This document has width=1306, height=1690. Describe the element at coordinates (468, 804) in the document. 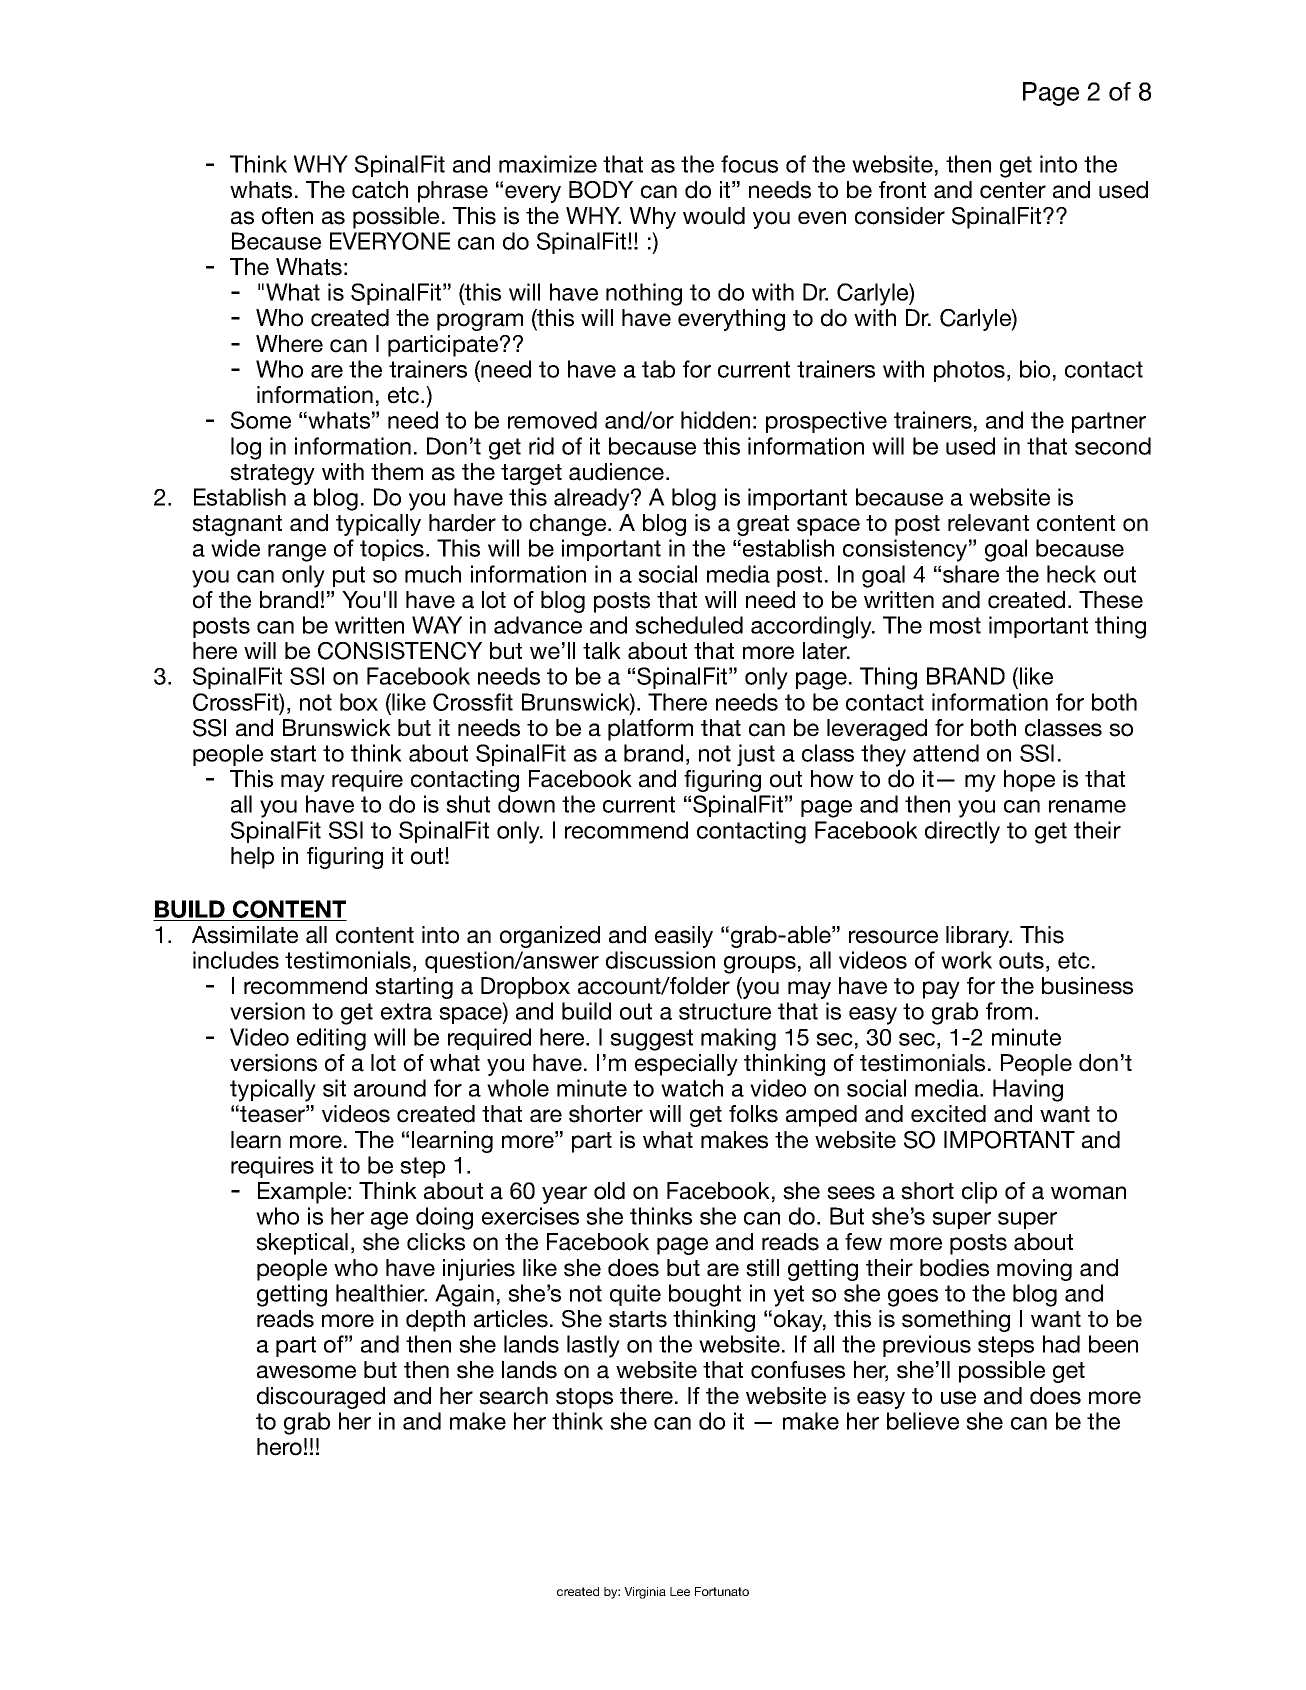

I see `shut` at that location.
